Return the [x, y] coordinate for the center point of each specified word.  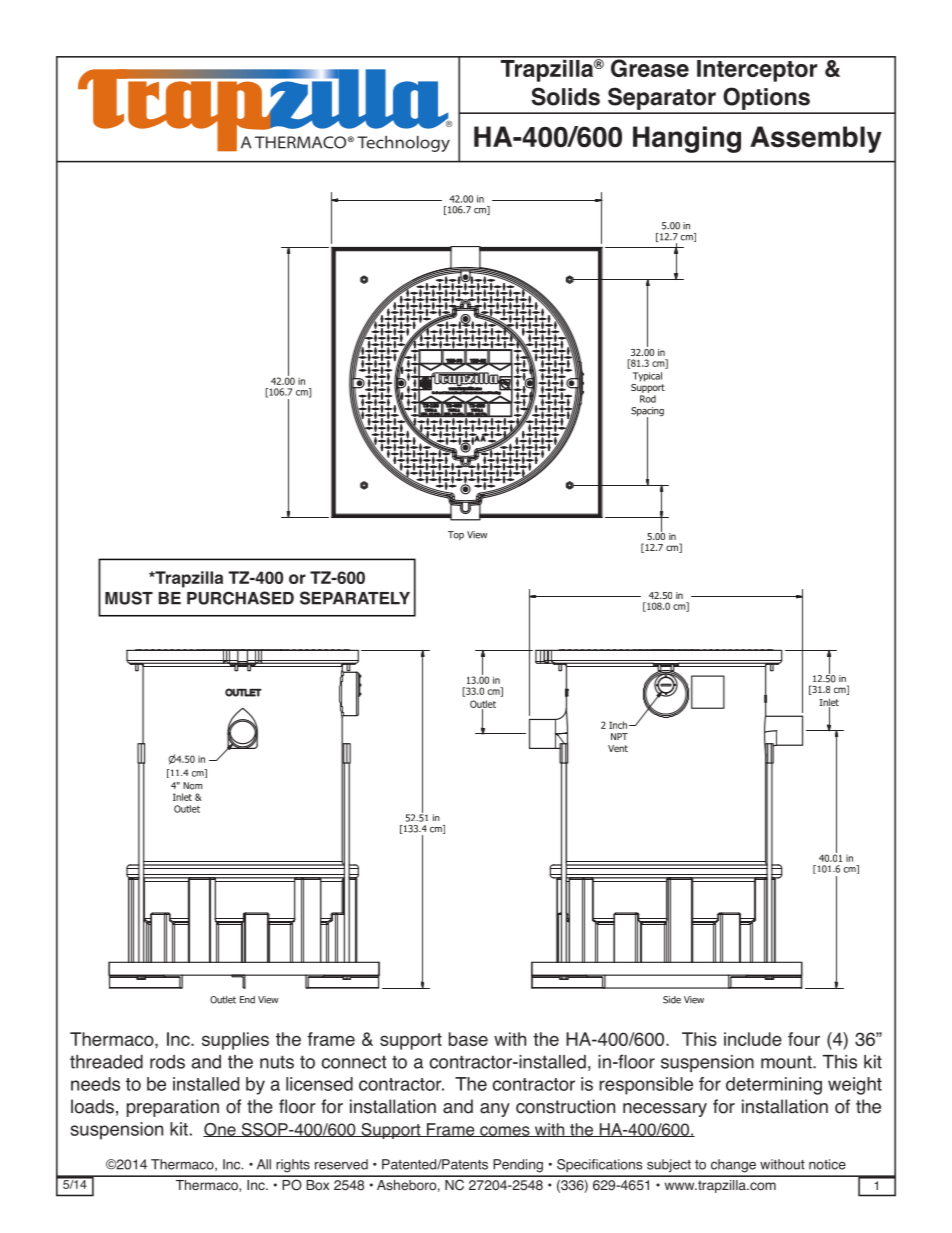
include [753, 1039]
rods [167, 1062]
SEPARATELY [355, 598]
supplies [235, 1041]
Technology [403, 144]
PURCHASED [240, 598]
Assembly [816, 139]
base [468, 1039]
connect [354, 1062]
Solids [565, 96]
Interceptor [757, 69]
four [804, 1039]
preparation [173, 1108]
